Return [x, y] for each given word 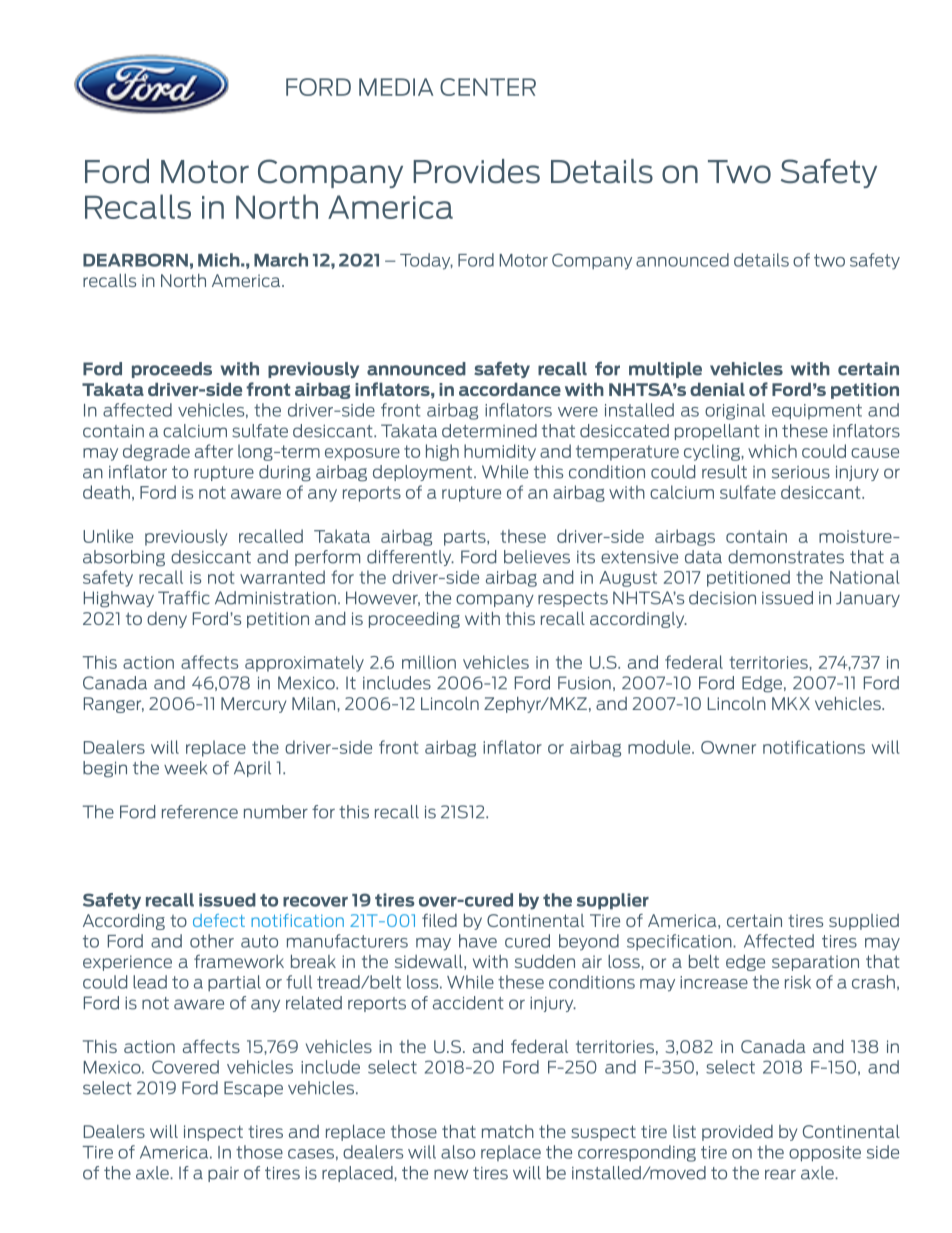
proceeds [172, 370]
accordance [510, 389]
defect [219, 920]
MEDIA [396, 87]
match [508, 1131]
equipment [817, 412]
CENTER [488, 87]
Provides [476, 171]
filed [439, 920]
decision [722, 598]
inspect [213, 1133]
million [429, 662]
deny [167, 620]
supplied [864, 922]
